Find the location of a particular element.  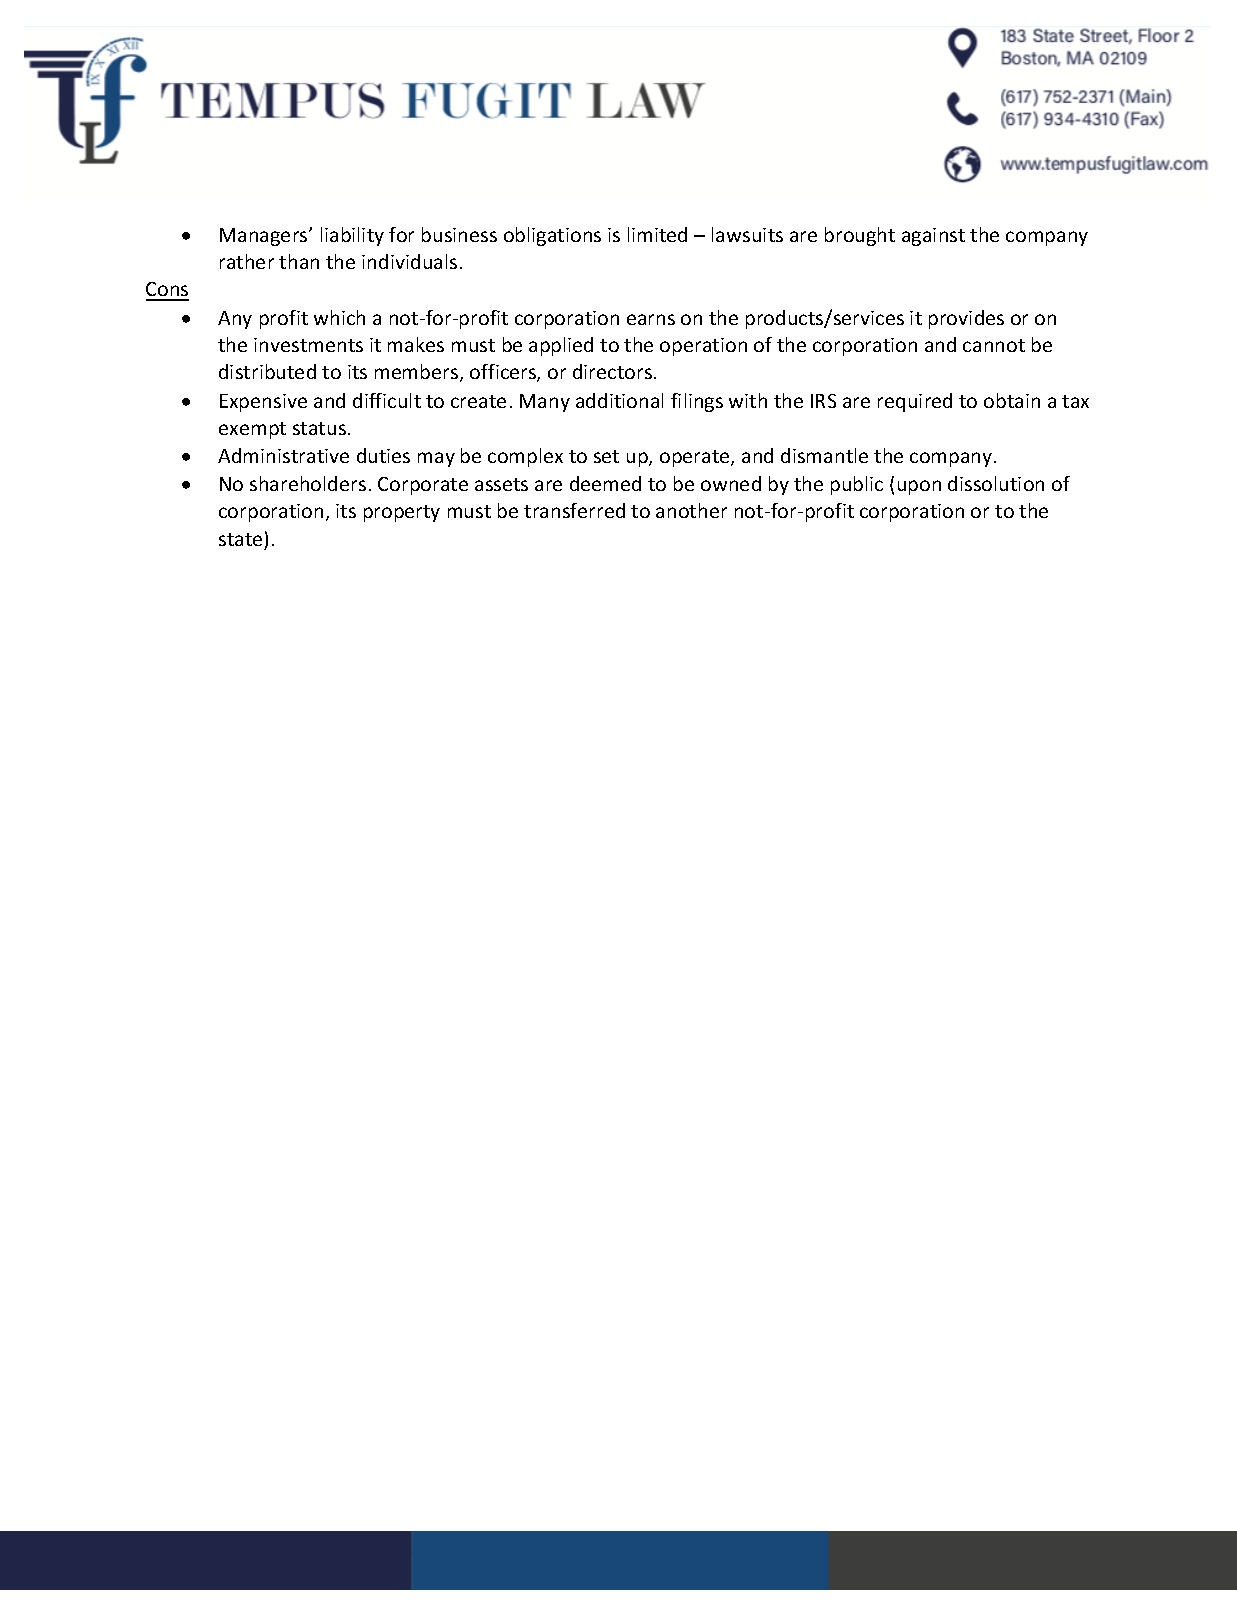

operate is located at coordinates (696, 458).
